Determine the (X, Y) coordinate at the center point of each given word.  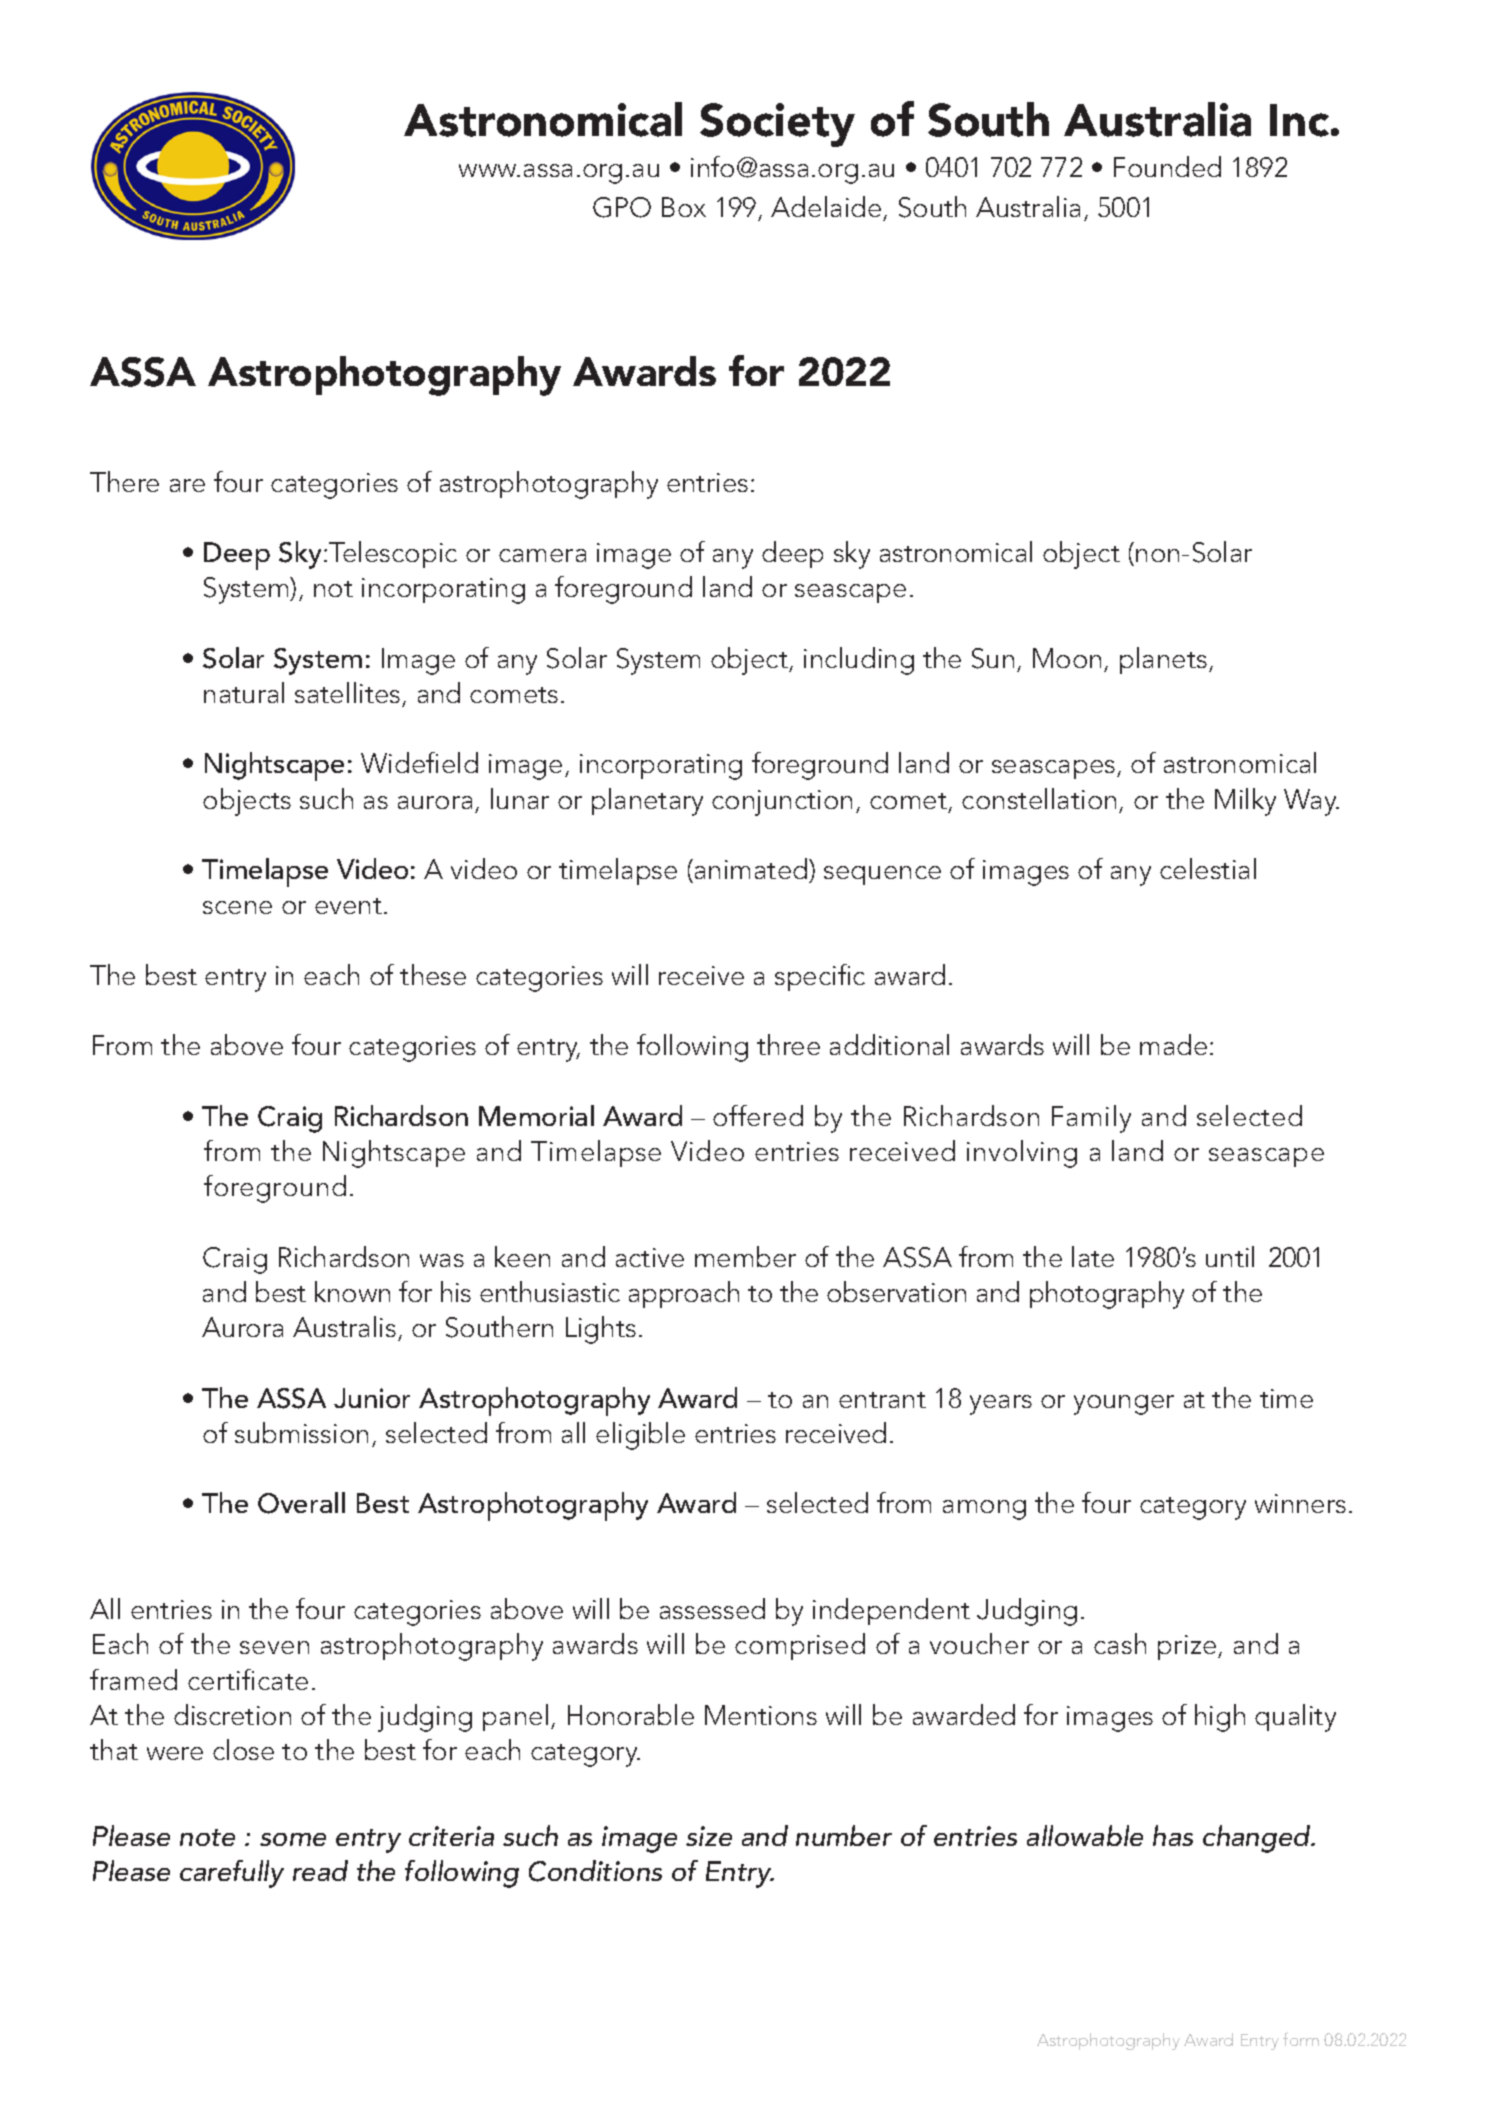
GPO (622, 207)
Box (684, 207)
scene (237, 907)
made (1173, 1044)
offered (758, 1115)
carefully (232, 1874)
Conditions (595, 1871)
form (1301, 2039)
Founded (1167, 166)
